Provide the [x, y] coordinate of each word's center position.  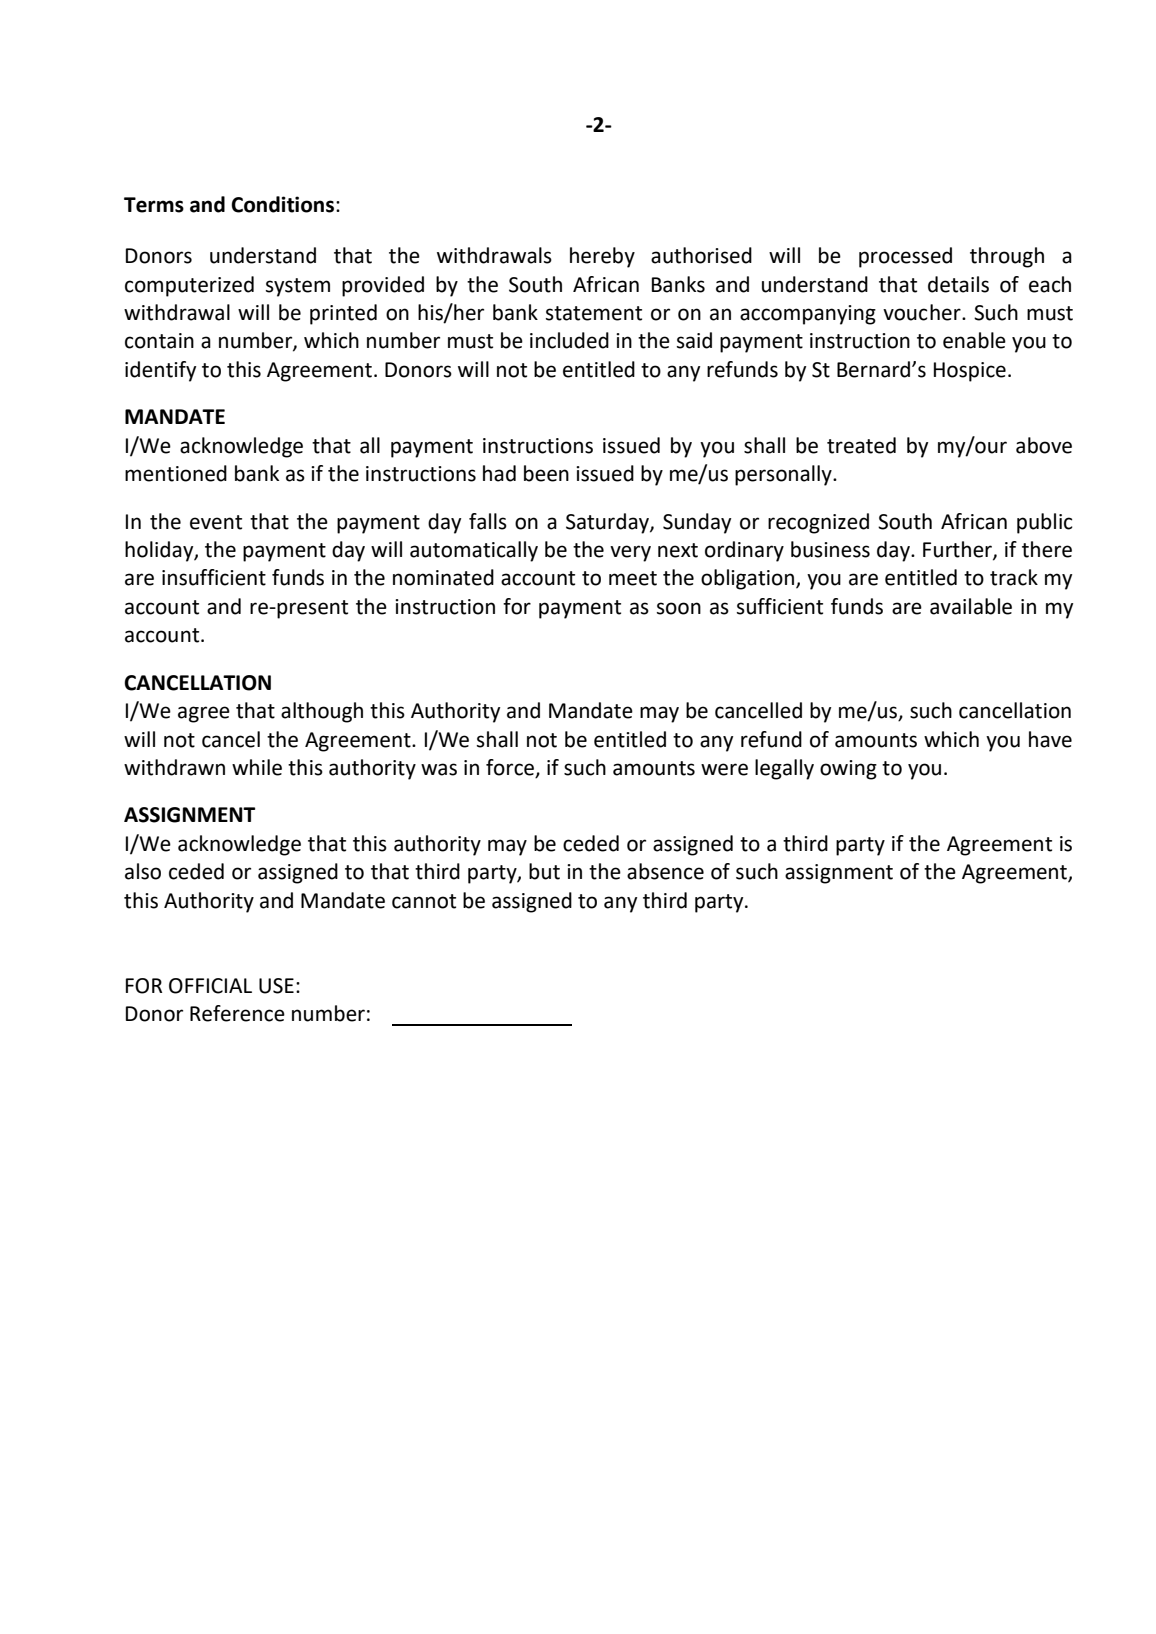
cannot [424, 901]
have [1050, 739]
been [546, 473]
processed [905, 257]
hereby [602, 257]
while [257, 767]
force [511, 768]
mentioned [176, 473]
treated [861, 445]
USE [276, 986]
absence [665, 871]
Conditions [284, 204]
